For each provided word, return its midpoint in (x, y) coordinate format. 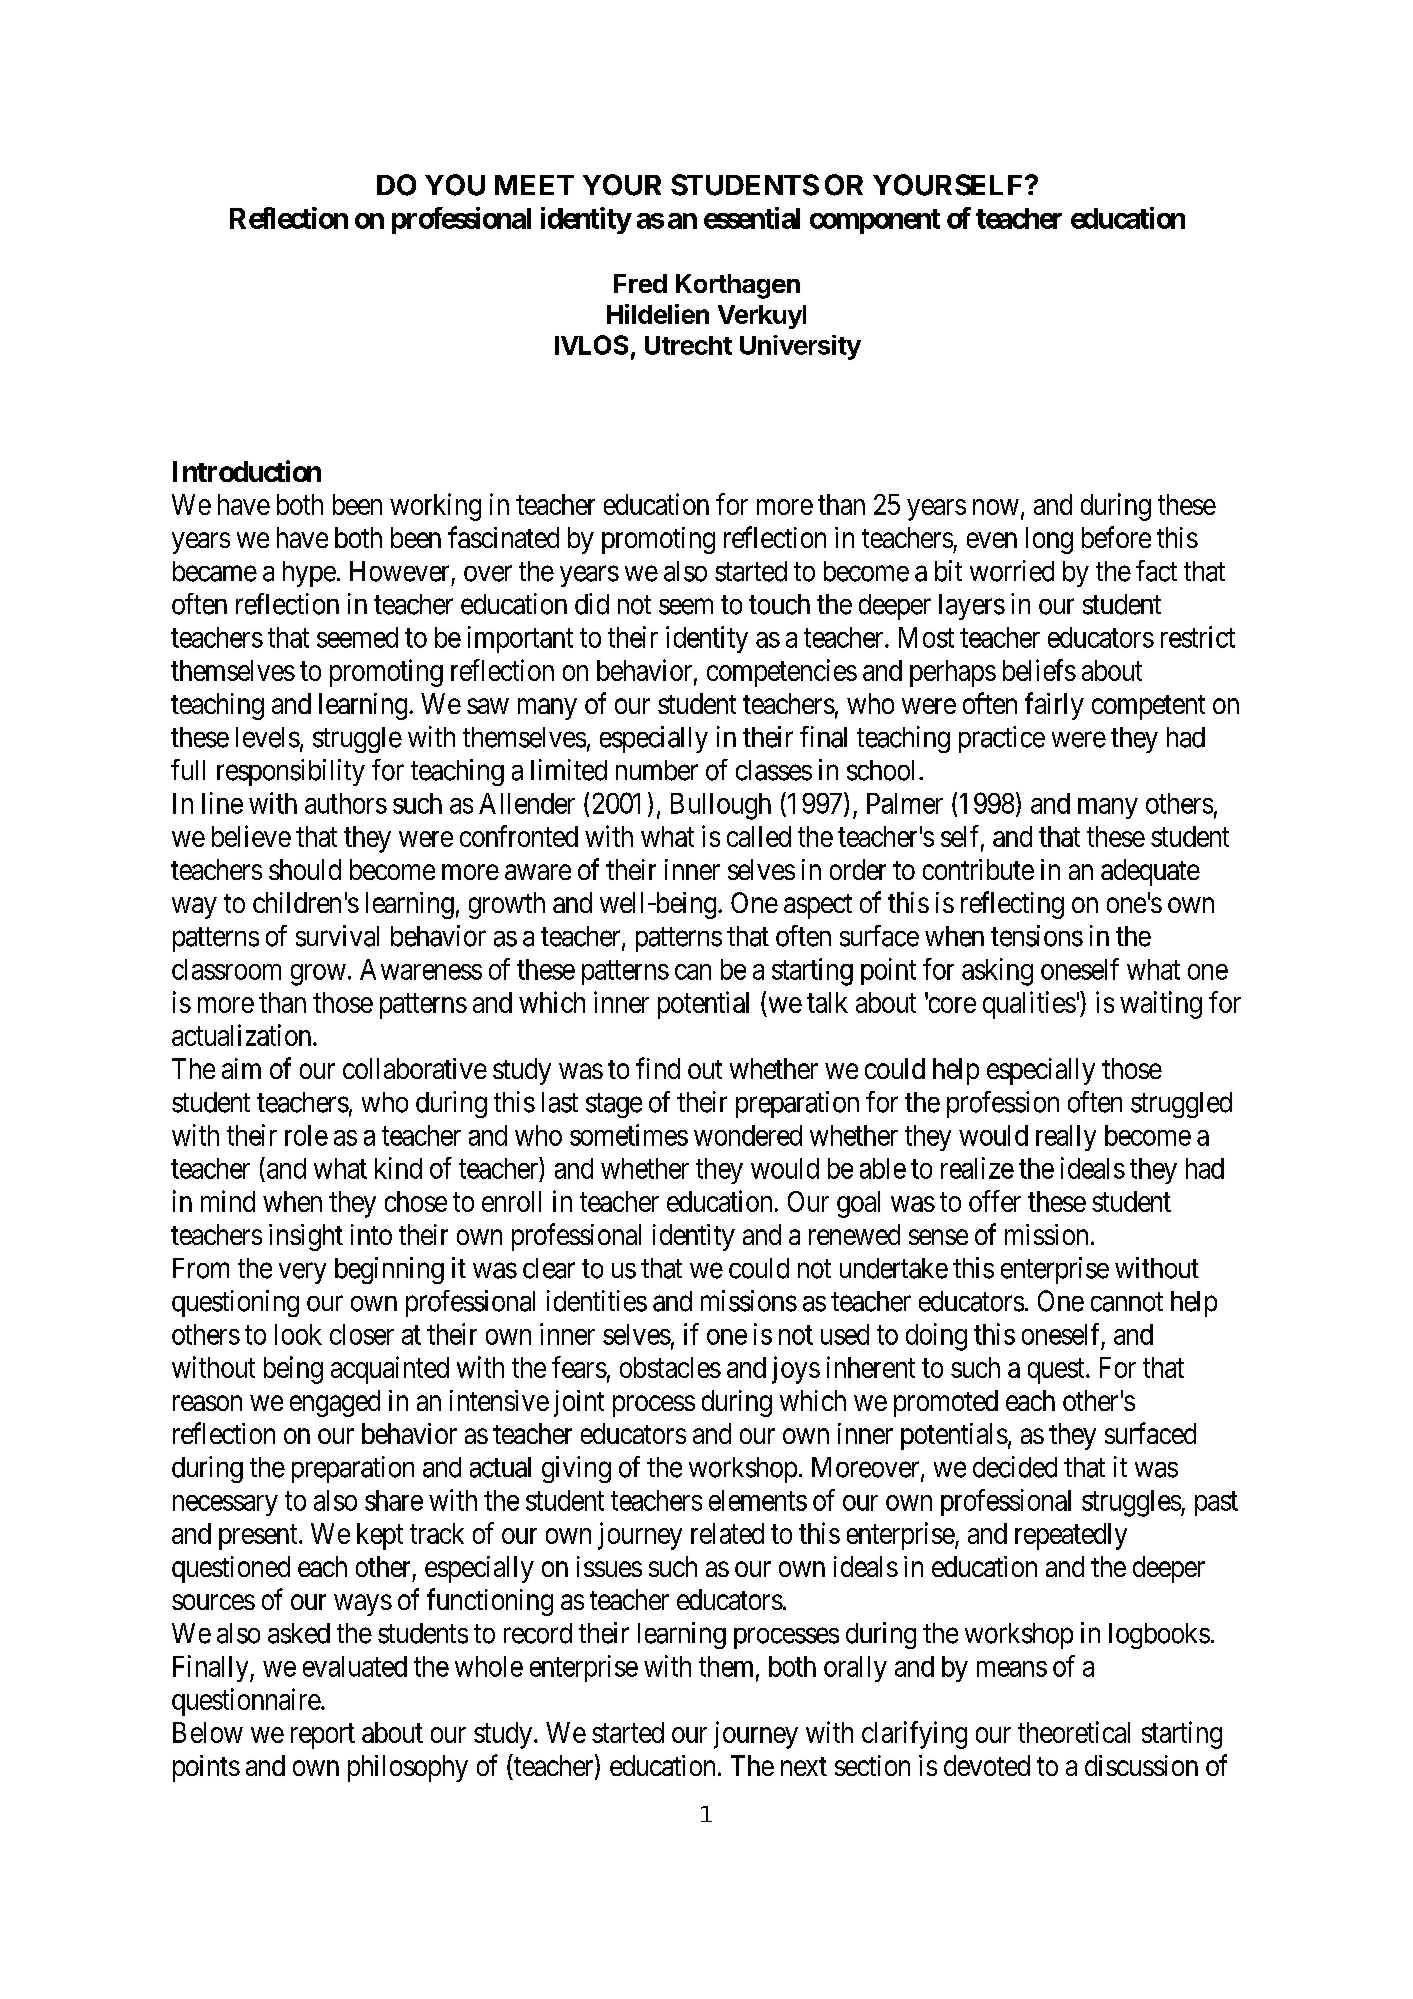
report (323, 1736)
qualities (1029, 1005)
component (875, 221)
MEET (534, 185)
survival (337, 936)
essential (752, 218)
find (658, 1068)
